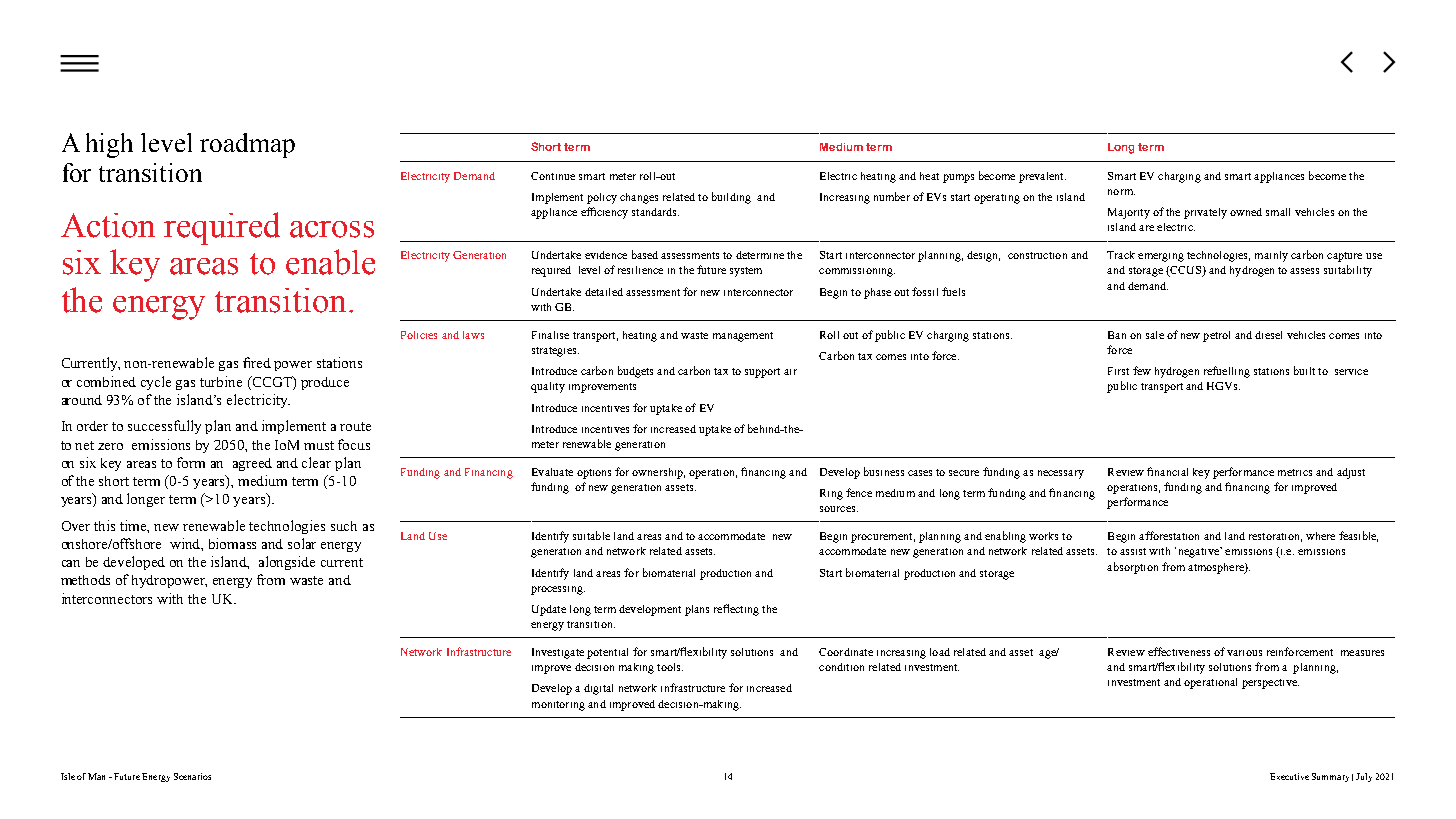 The width and height of the image is (1456, 819). I want to click on Scenarios, so click(192, 776).
